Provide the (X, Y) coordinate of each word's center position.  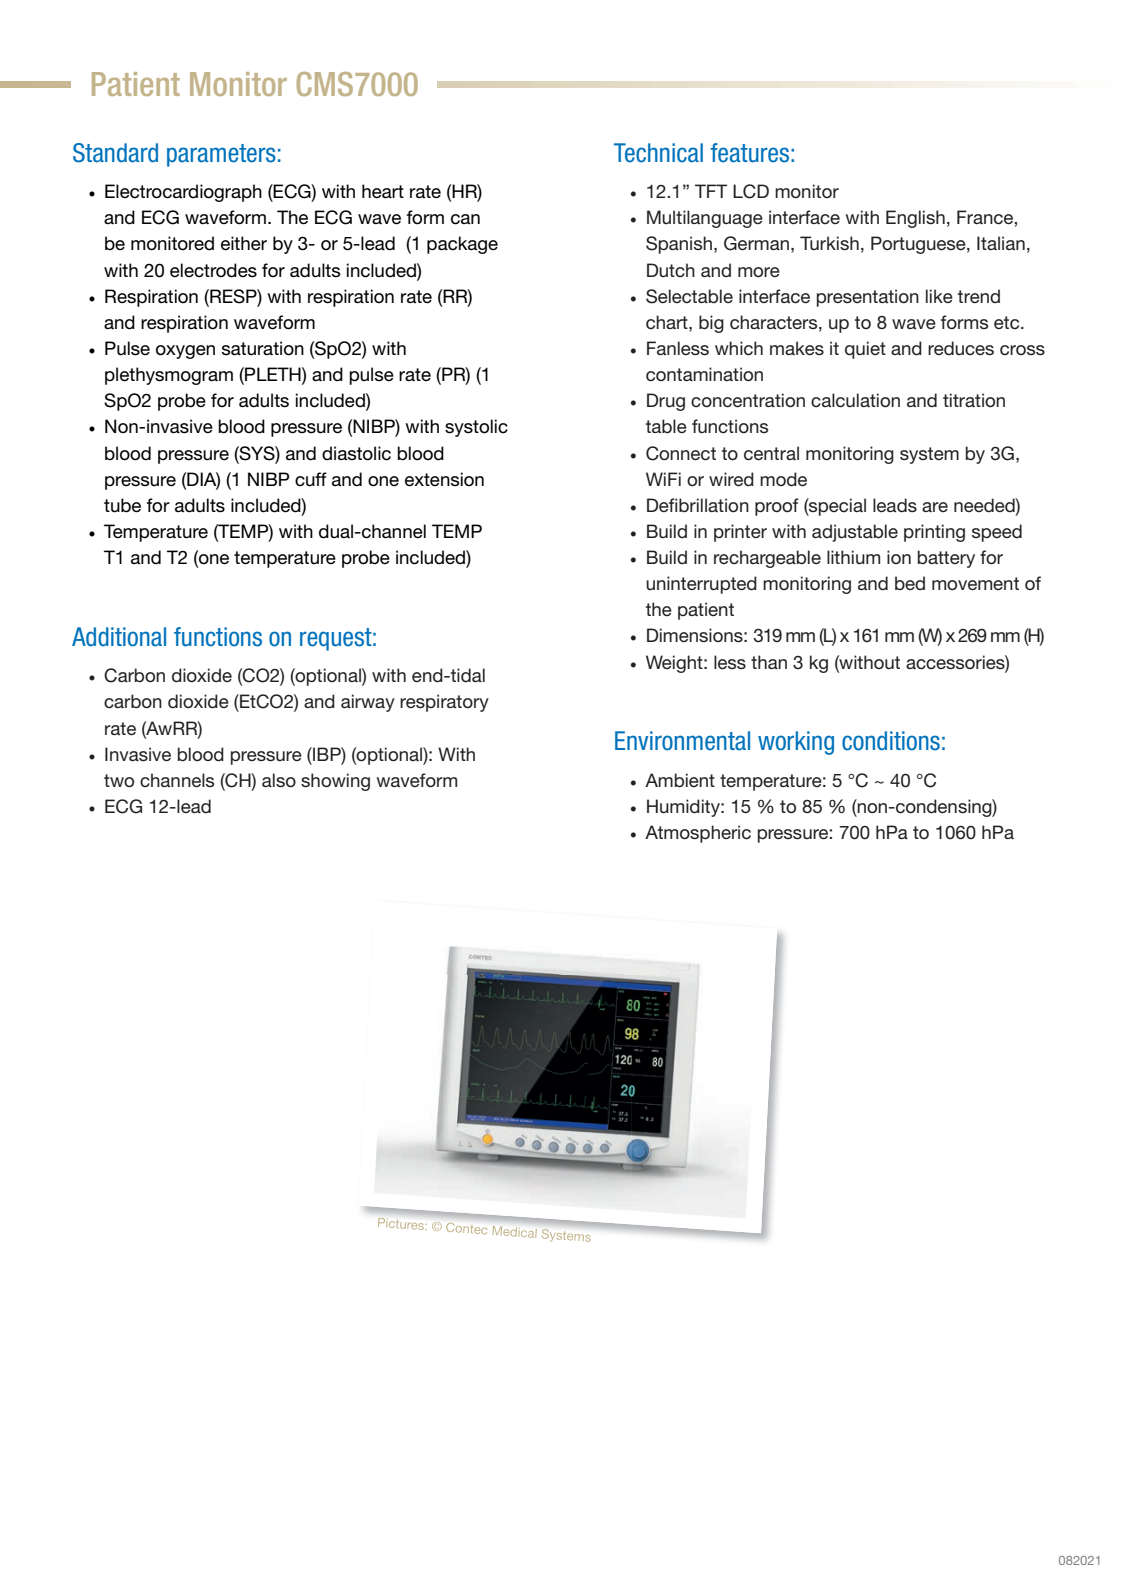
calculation (855, 400)
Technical (658, 153)
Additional (119, 637)
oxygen (185, 352)
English (915, 219)
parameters (221, 155)
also (279, 780)
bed (910, 583)
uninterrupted (701, 585)
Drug (666, 402)
